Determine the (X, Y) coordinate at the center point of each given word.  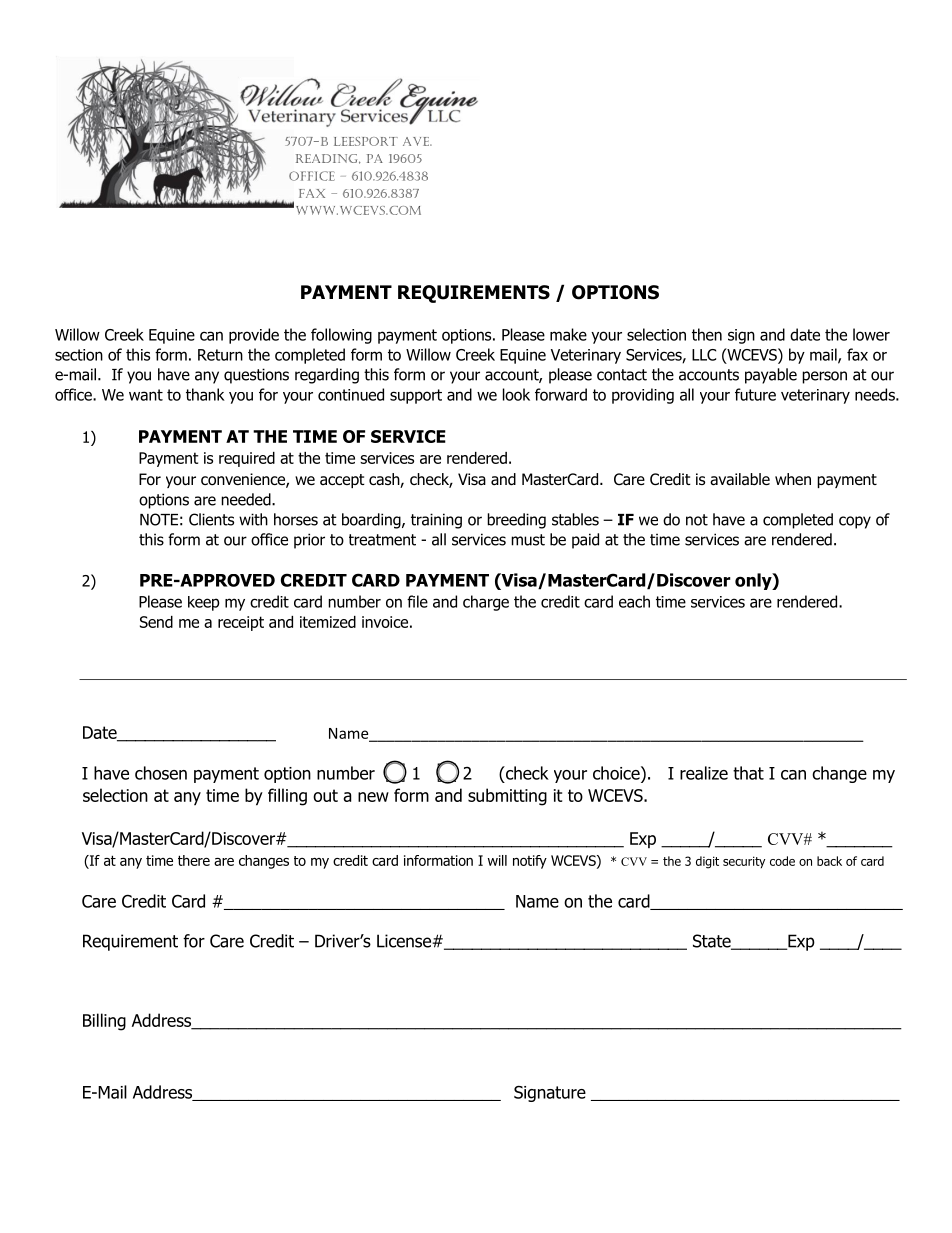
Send (156, 622)
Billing (104, 1022)
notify (530, 862)
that (748, 773)
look (516, 394)
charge (486, 603)
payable (771, 376)
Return (220, 355)
